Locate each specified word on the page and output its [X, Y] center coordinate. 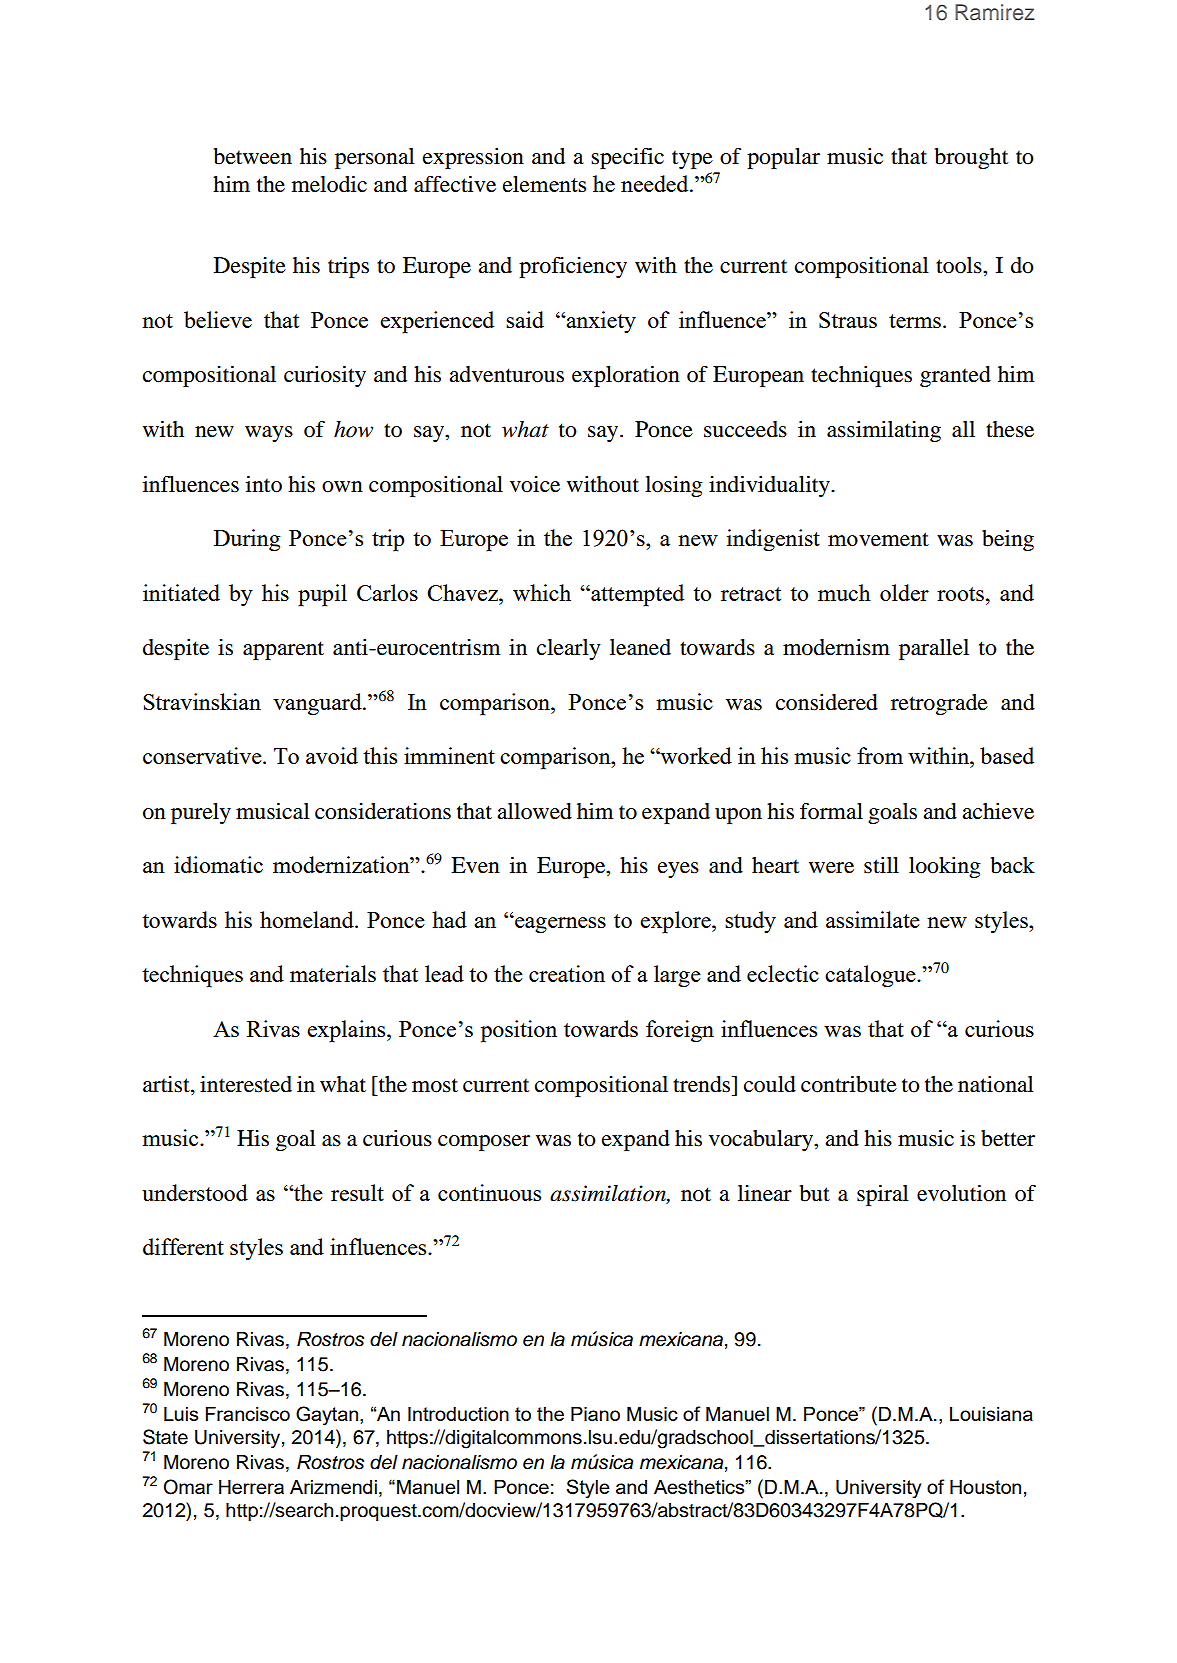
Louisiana [991, 1414]
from [880, 755]
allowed [534, 811]
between [253, 156]
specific [627, 158]
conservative [203, 755]
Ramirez [994, 12]
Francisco [248, 1414]
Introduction [458, 1414]
